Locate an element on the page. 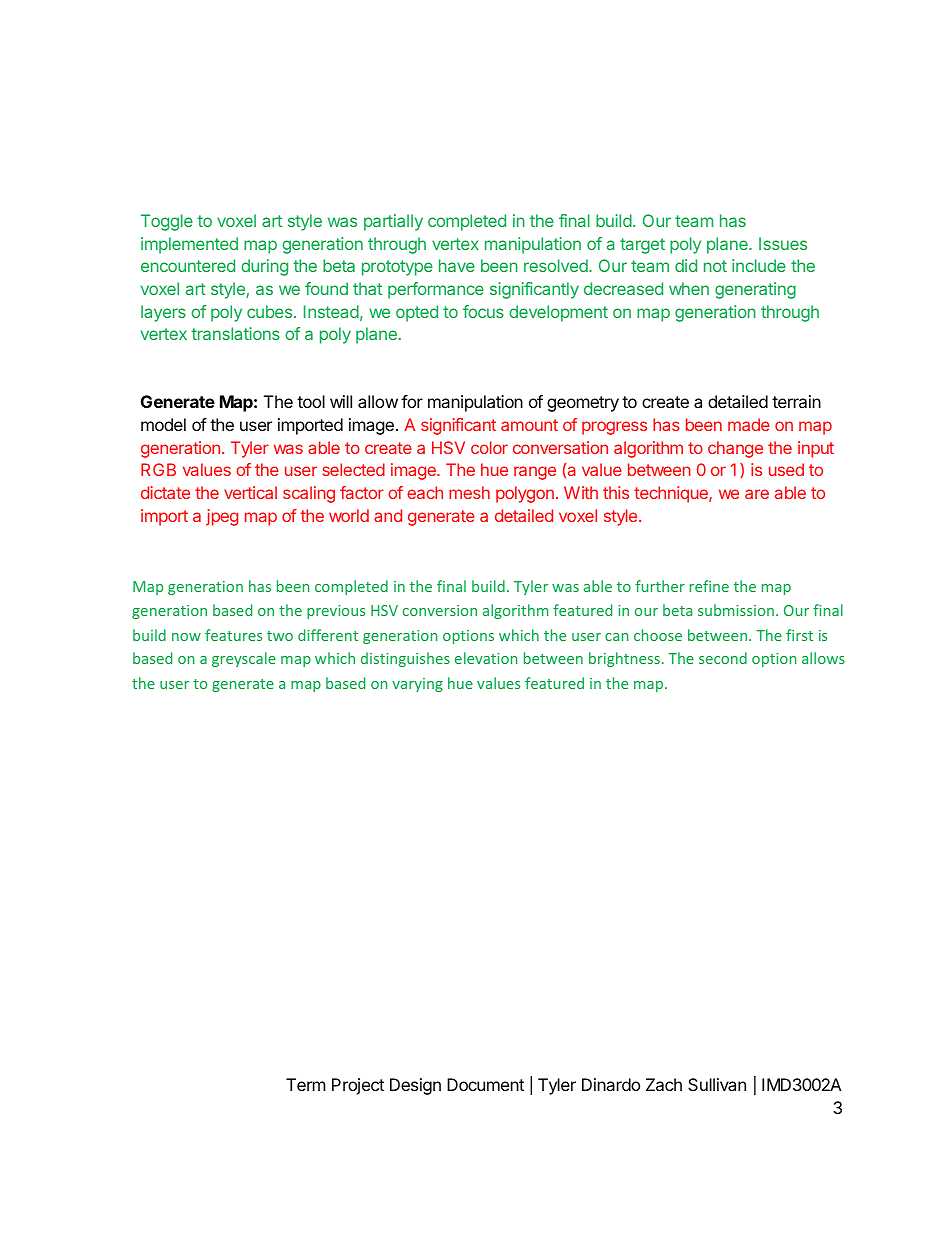 Image resolution: width=952 pixels, height=1233 pixels. during is located at coordinates (264, 267).
